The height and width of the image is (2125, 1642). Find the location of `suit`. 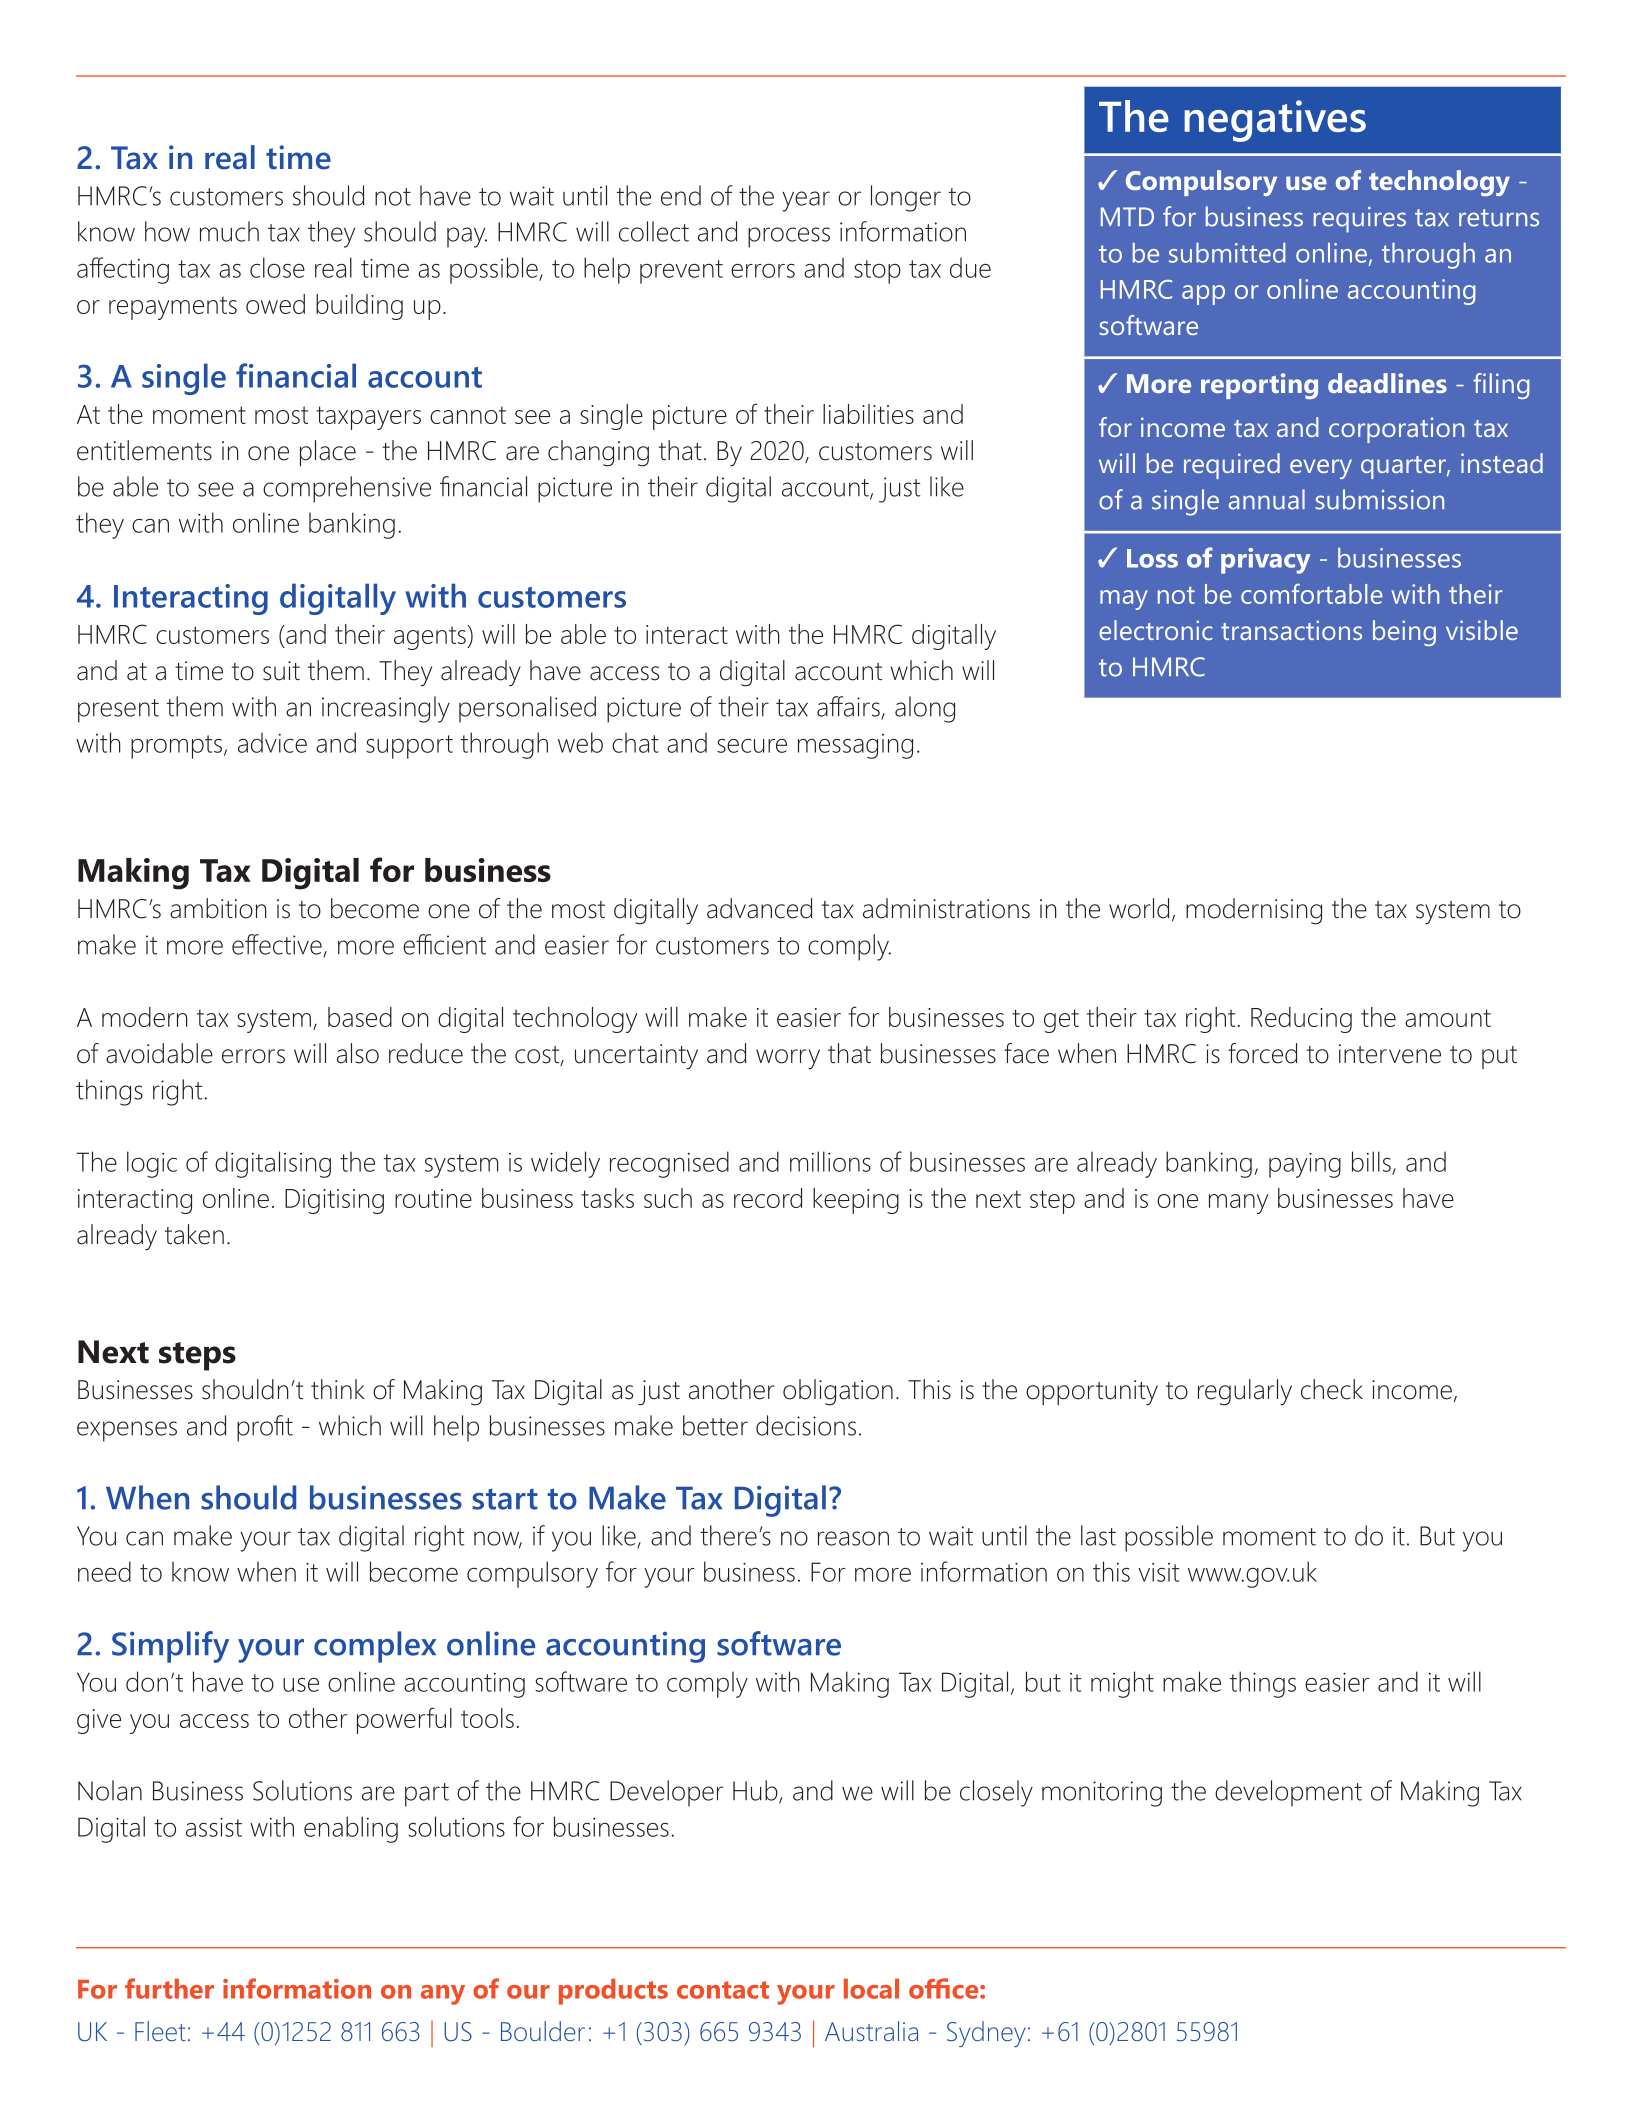

suit is located at coordinates (281, 671).
